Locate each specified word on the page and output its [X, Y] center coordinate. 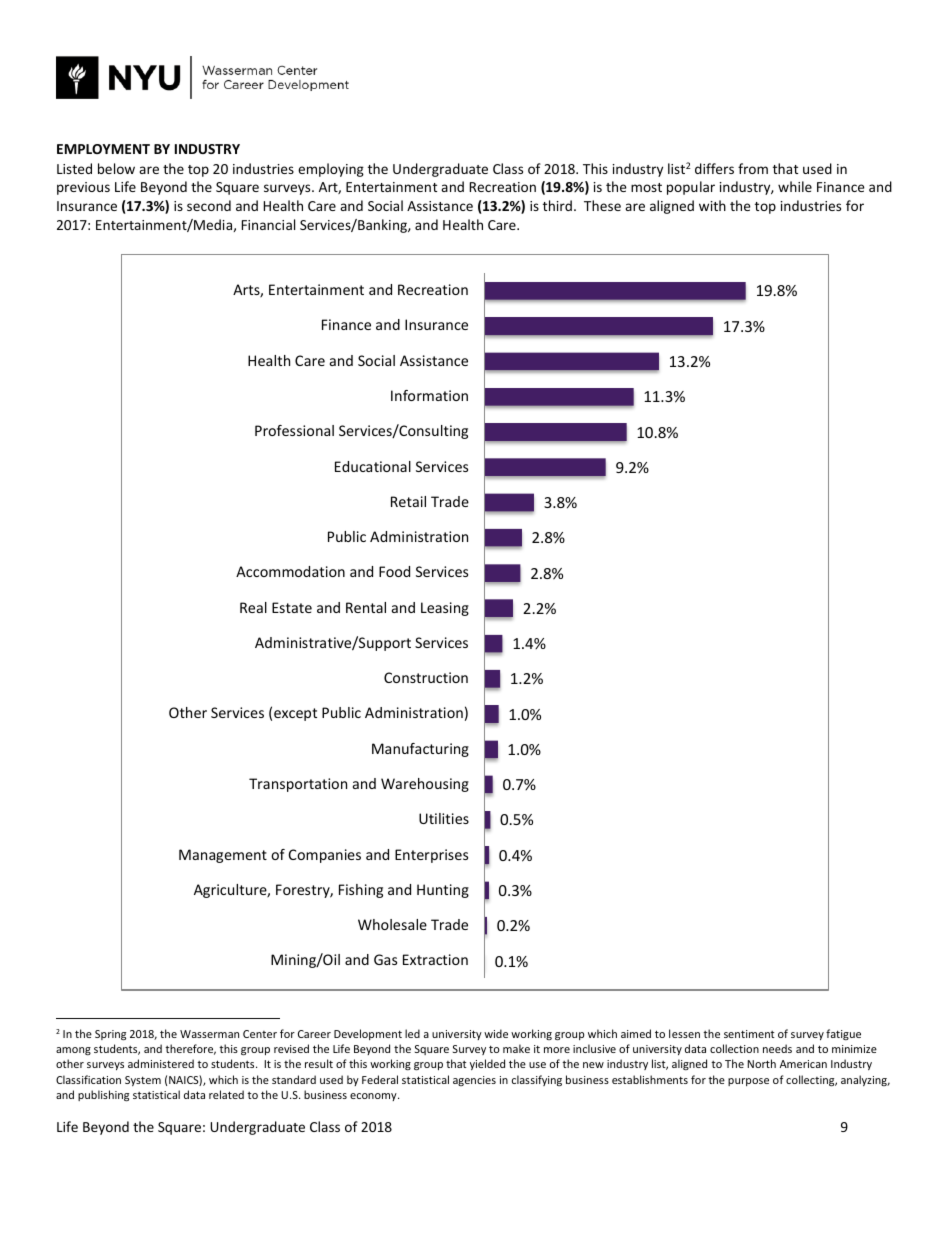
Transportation [298, 785]
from [753, 168]
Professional [294, 430]
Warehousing [425, 785]
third [557, 205]
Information [429, 395]
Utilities [444, 818]
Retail [408, 501]
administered [161, 1063]
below [116, 168]
